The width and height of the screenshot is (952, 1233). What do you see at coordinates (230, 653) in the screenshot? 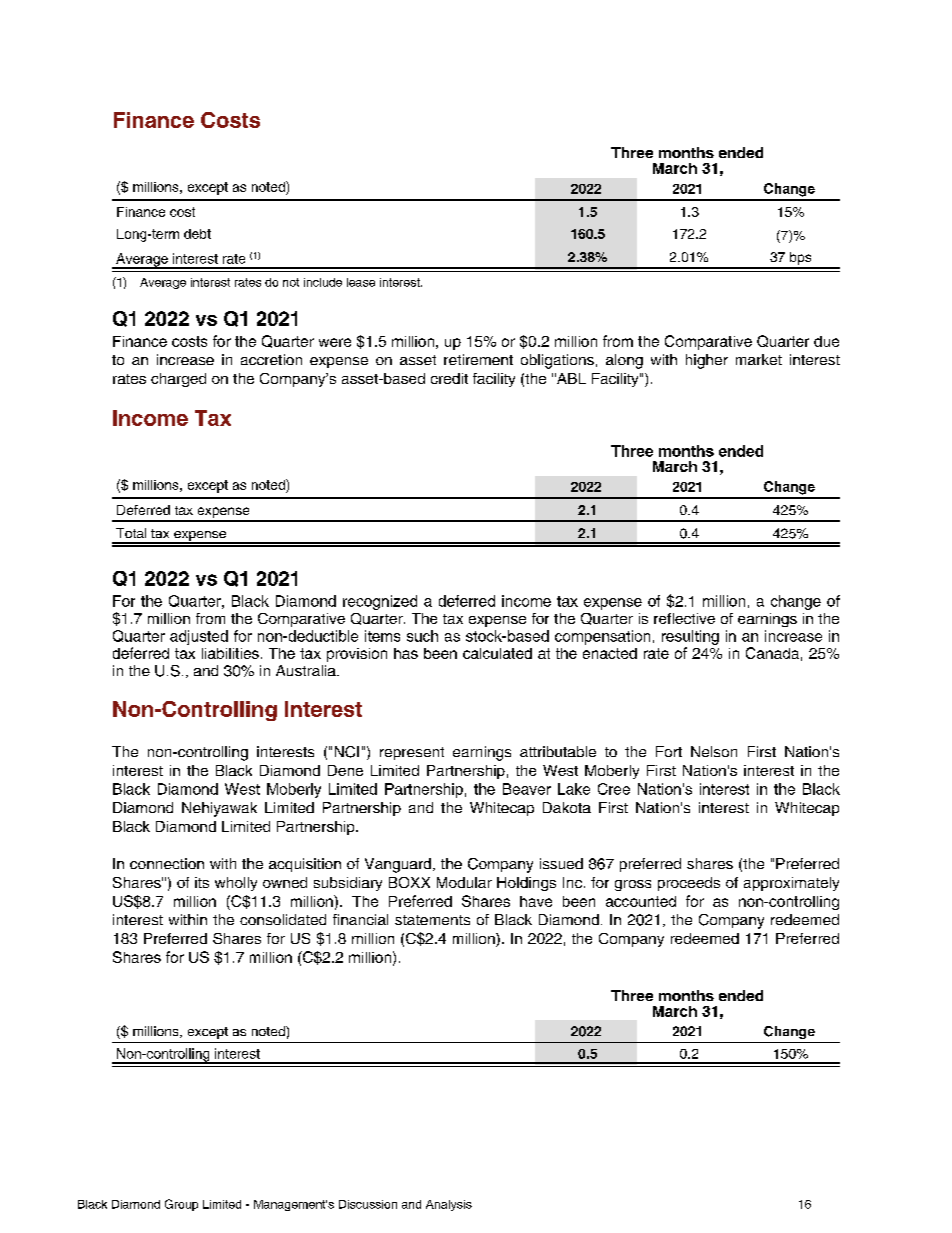
I see `liabilities` at bounding box center [230, 653].
